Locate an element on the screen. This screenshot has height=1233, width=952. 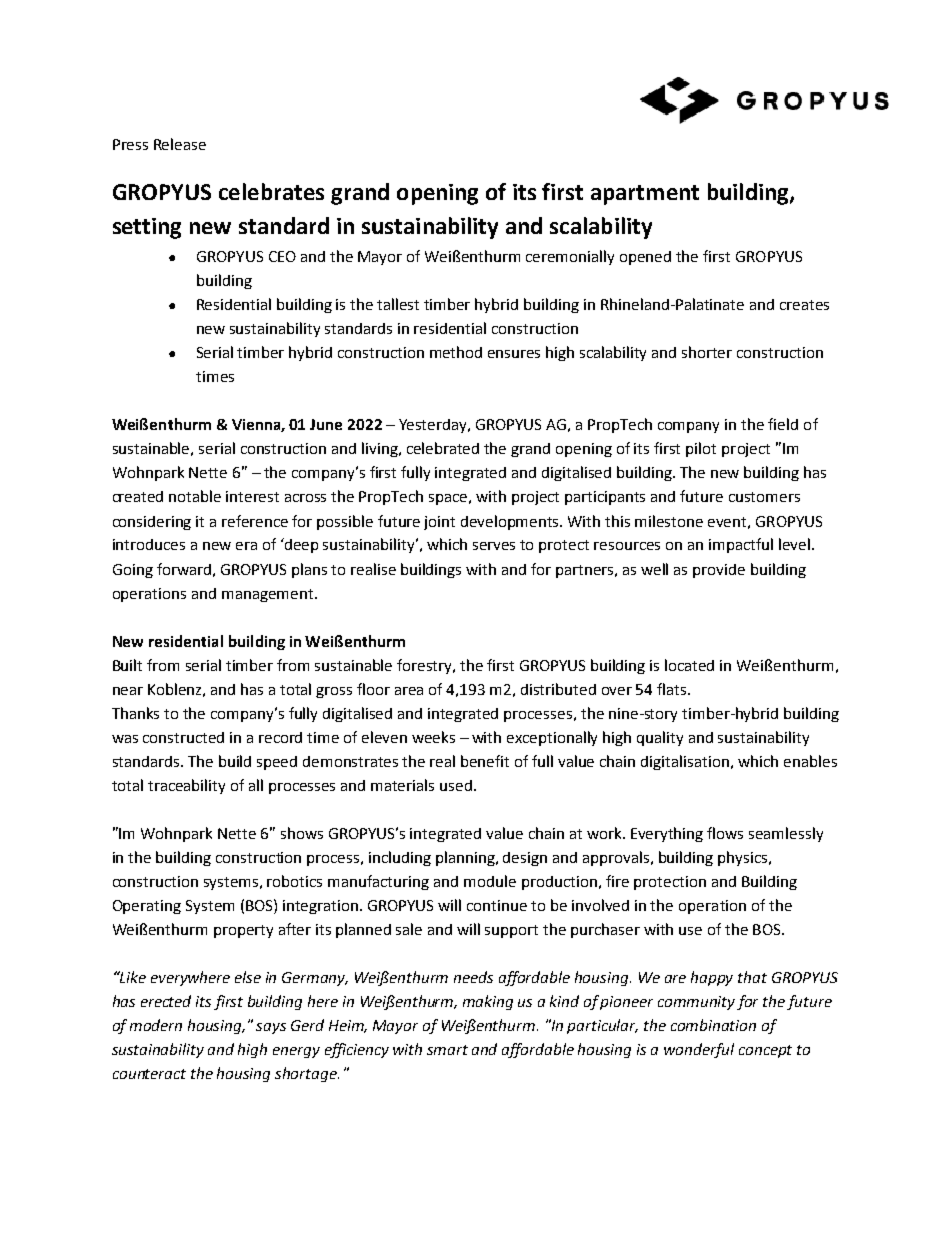
ceremonially is located at coordinates (570, 257).
